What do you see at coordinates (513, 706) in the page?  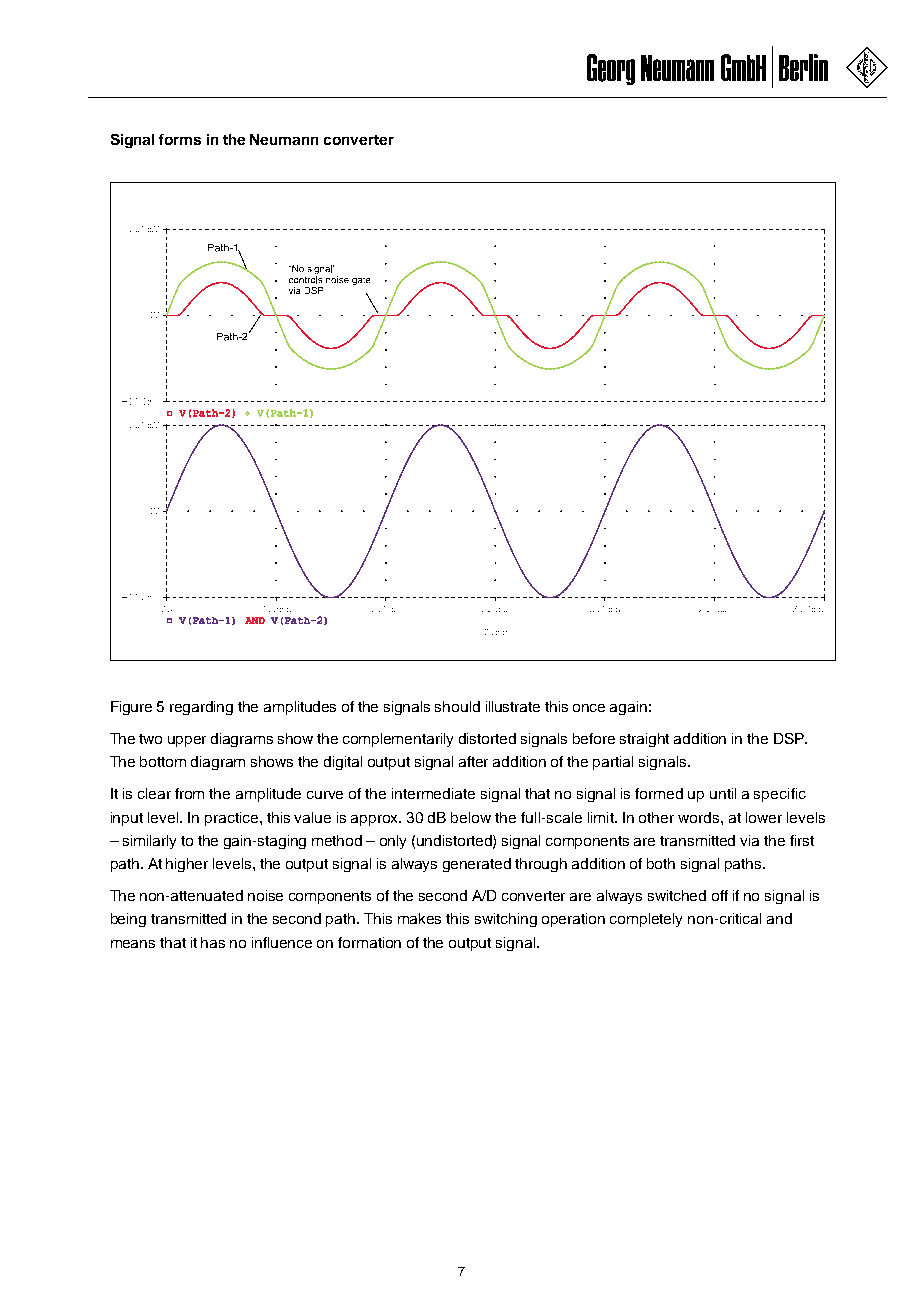 I see `illustrate` at bounding box center [513, 706].
